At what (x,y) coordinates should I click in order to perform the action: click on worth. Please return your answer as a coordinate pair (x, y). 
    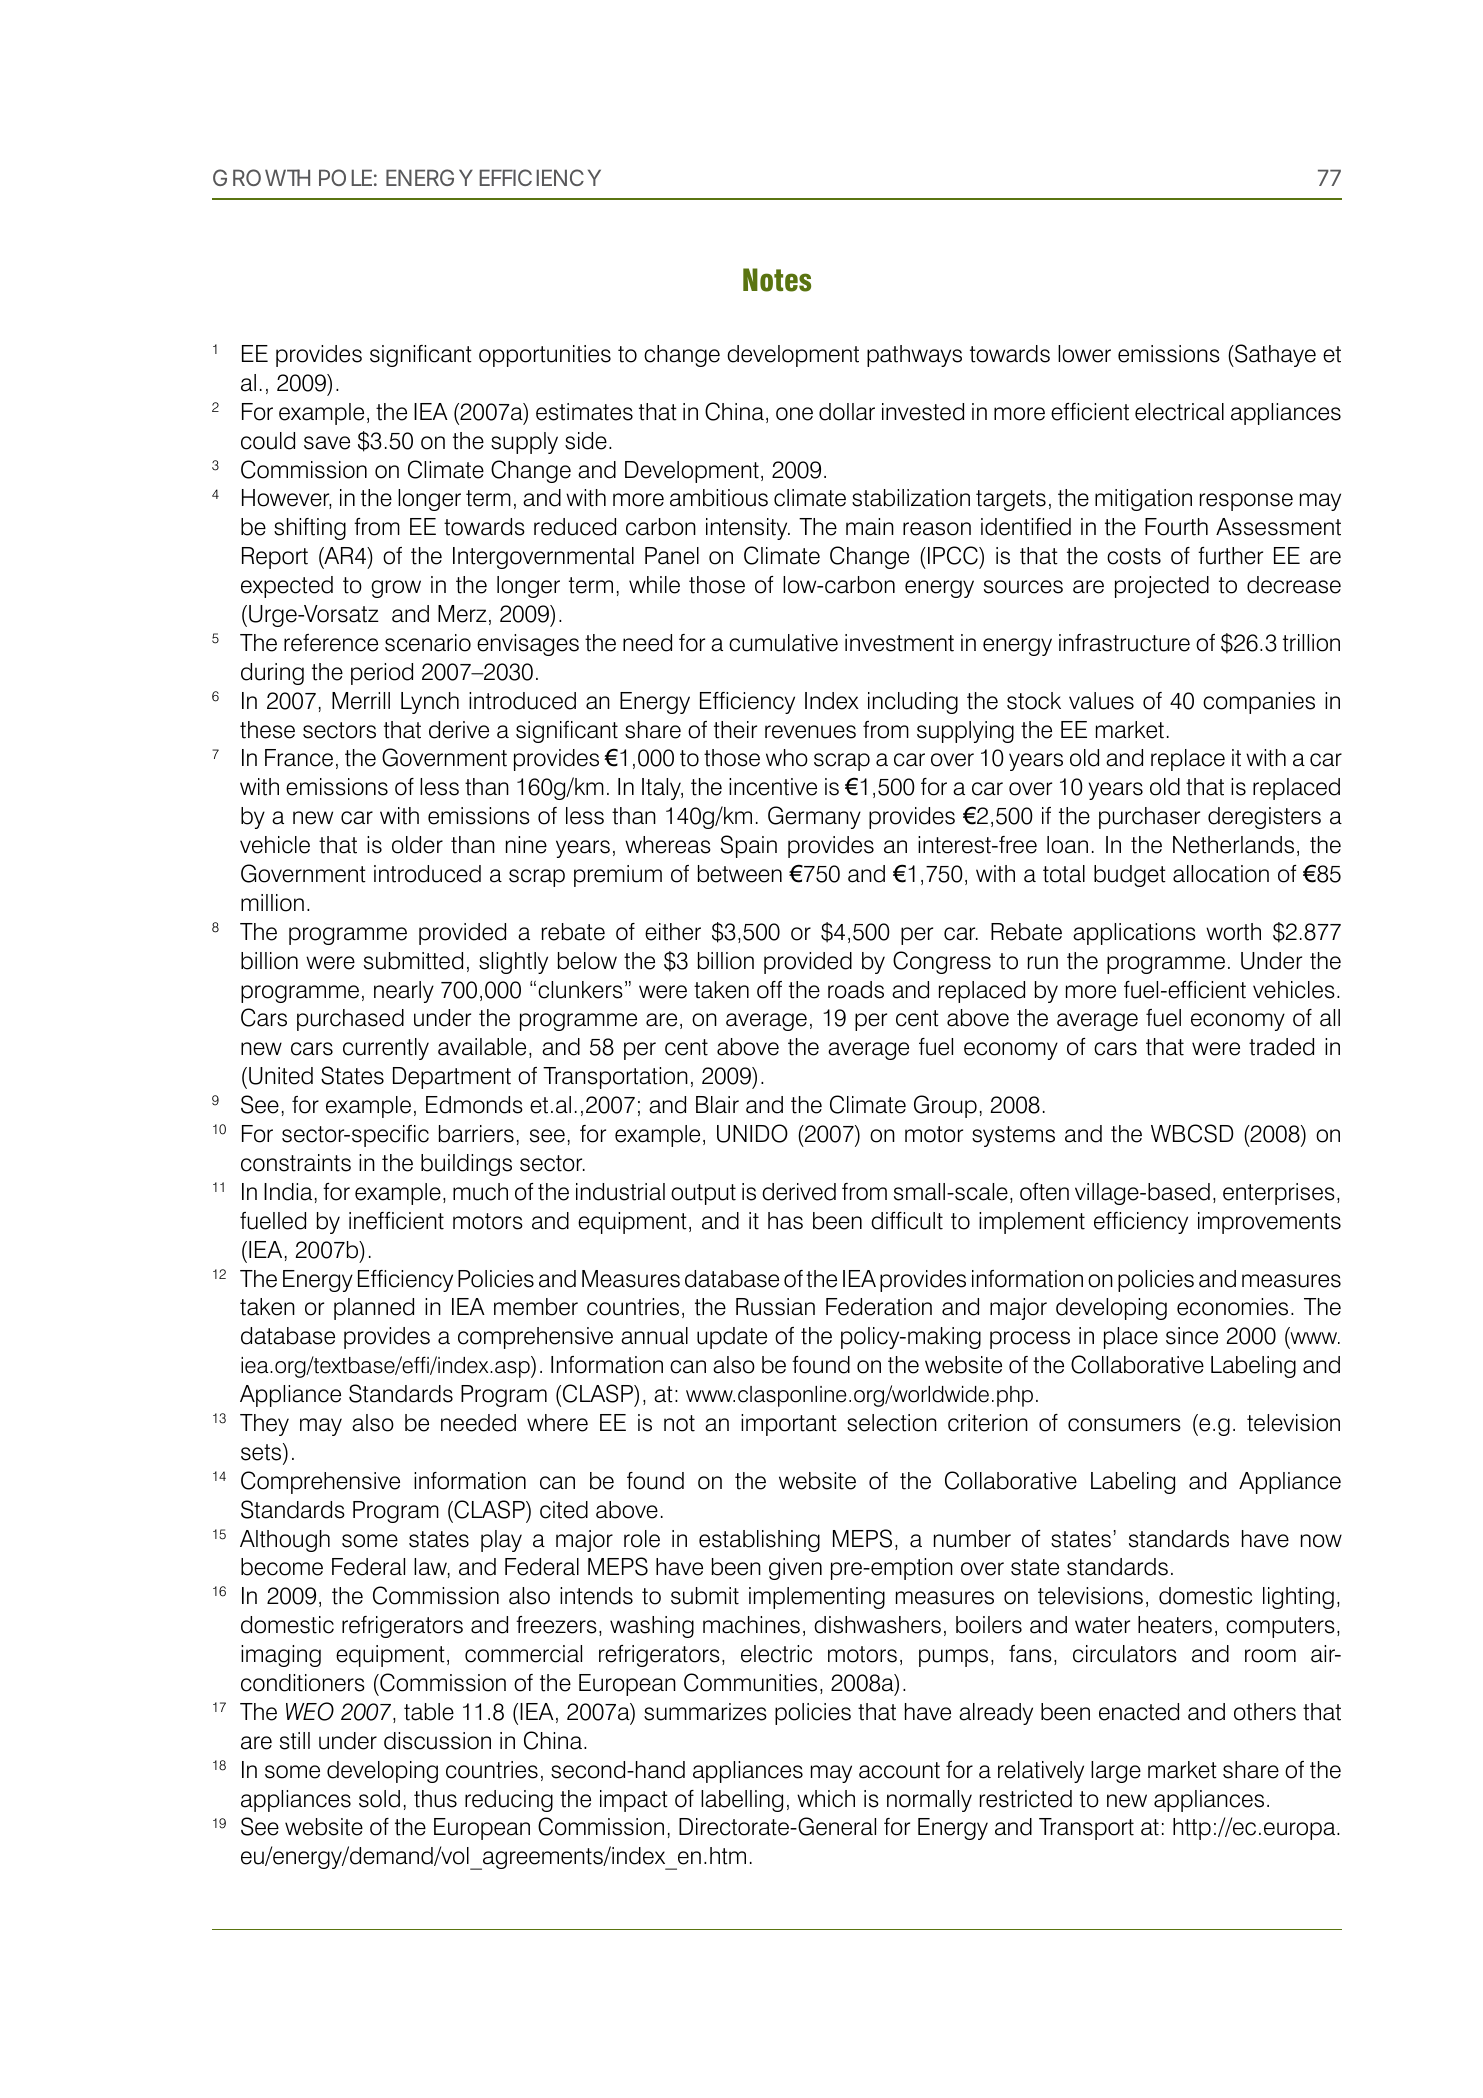
    Looking at the image, I should click on (1233, 932).
